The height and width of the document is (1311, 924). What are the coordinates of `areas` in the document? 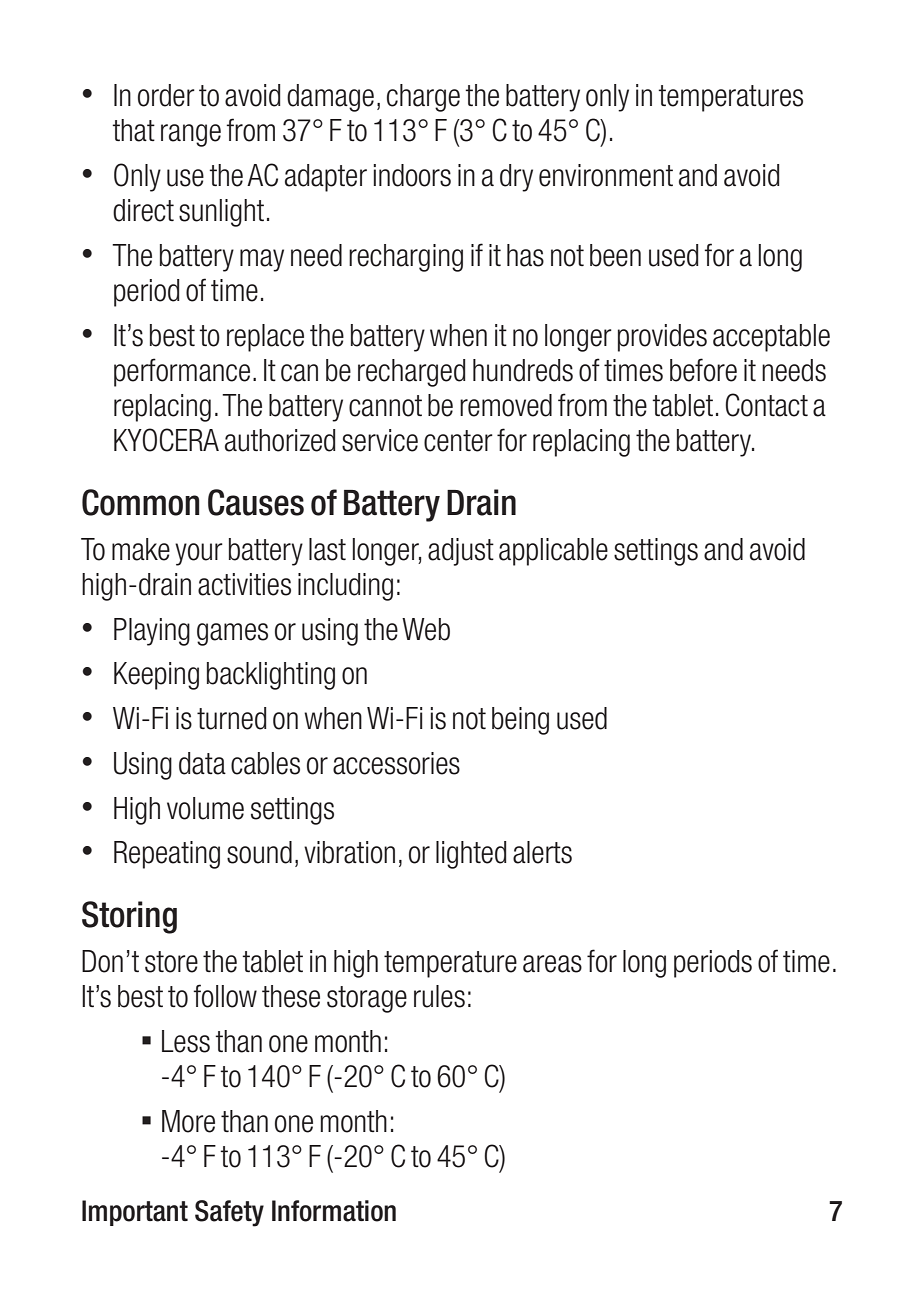 It's located at (552, 964).
